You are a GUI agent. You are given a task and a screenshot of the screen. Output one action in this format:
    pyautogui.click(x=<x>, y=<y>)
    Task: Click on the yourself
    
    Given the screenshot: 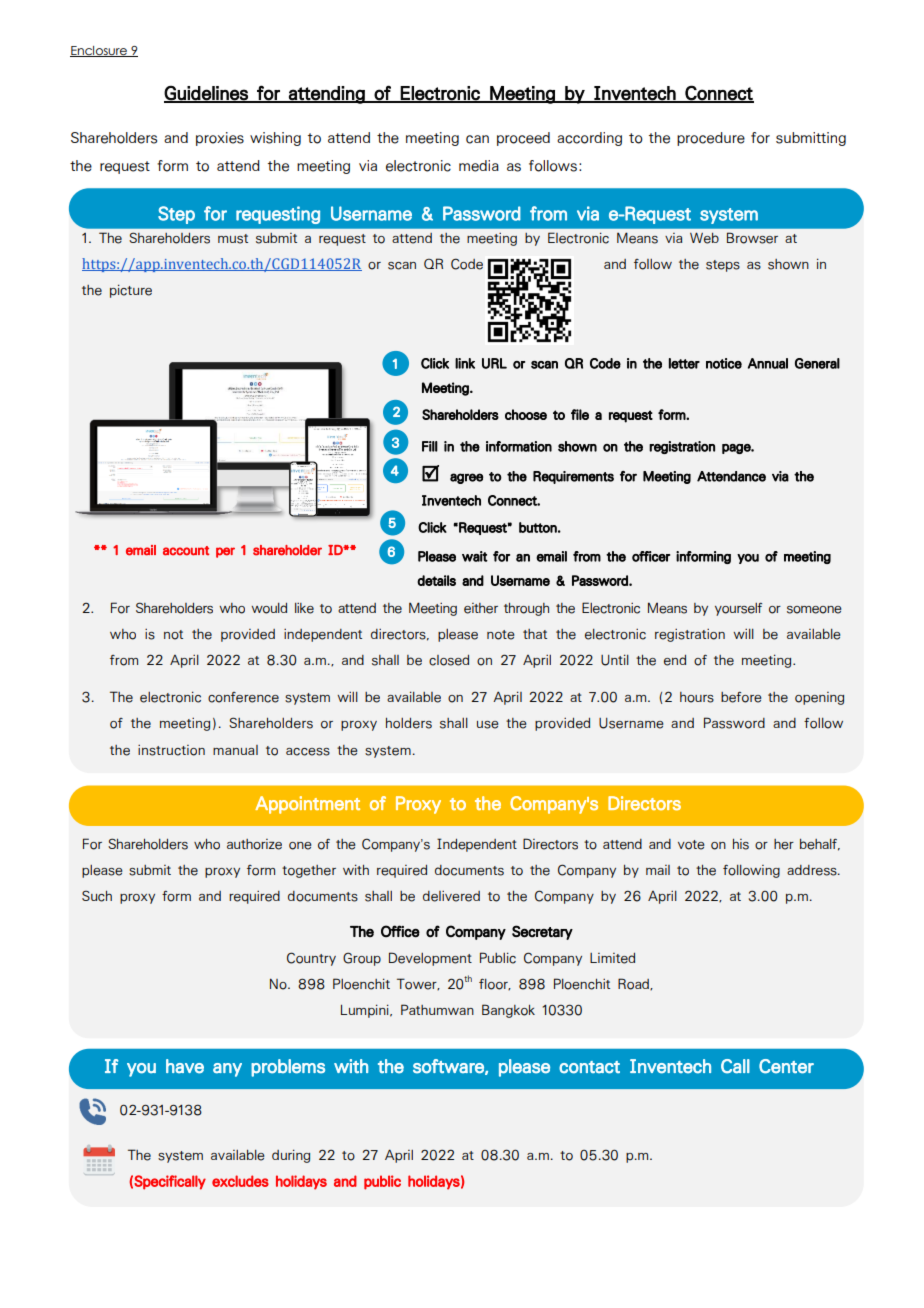 What is the action you would take?
    pyautogui.click(x=738, y=609)
